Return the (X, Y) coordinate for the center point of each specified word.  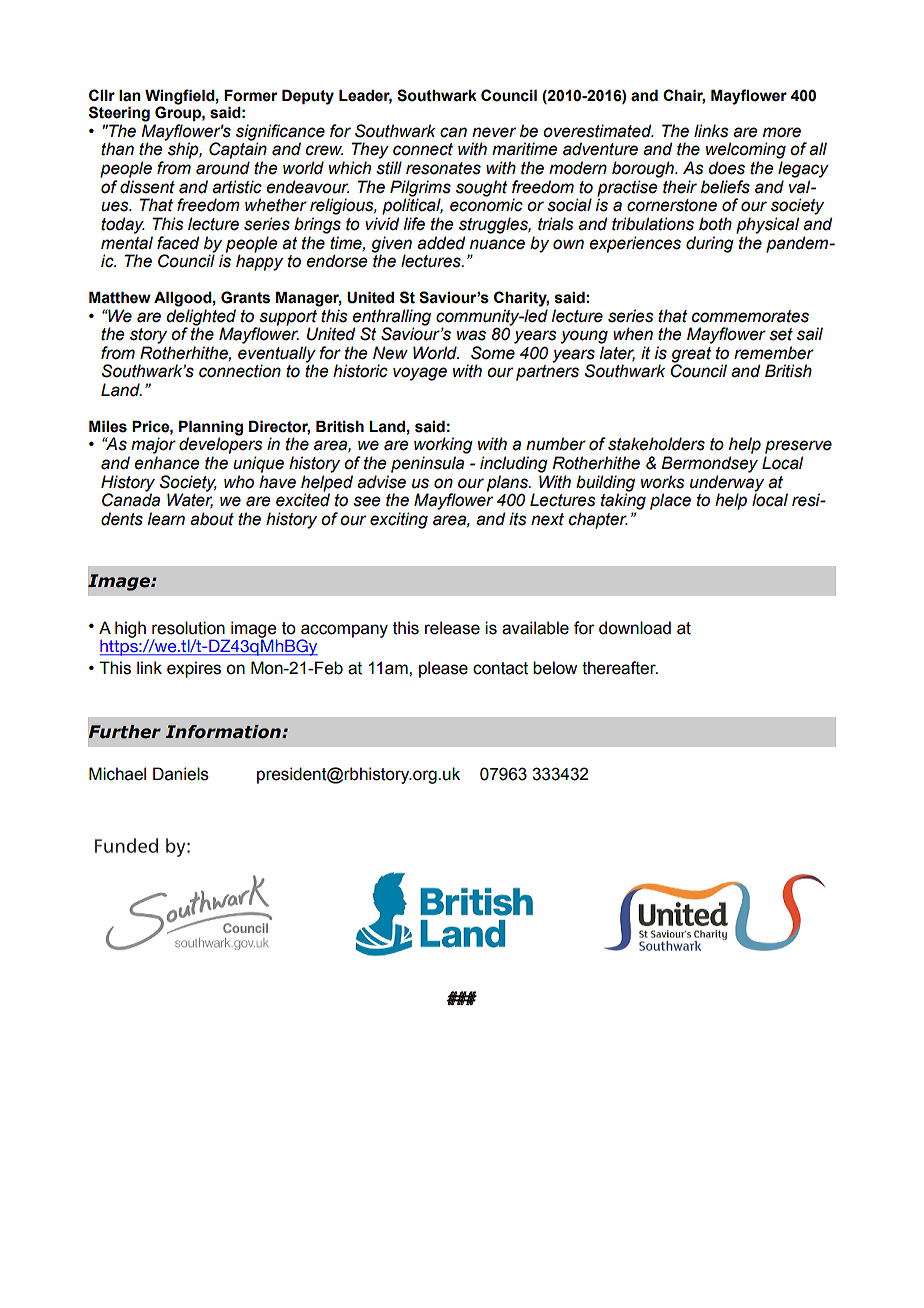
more (782, 132)
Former (250, 95)
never (494, 132)
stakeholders (656, 444)
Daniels (181, 774)
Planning (211, 429)
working (443, 447)
